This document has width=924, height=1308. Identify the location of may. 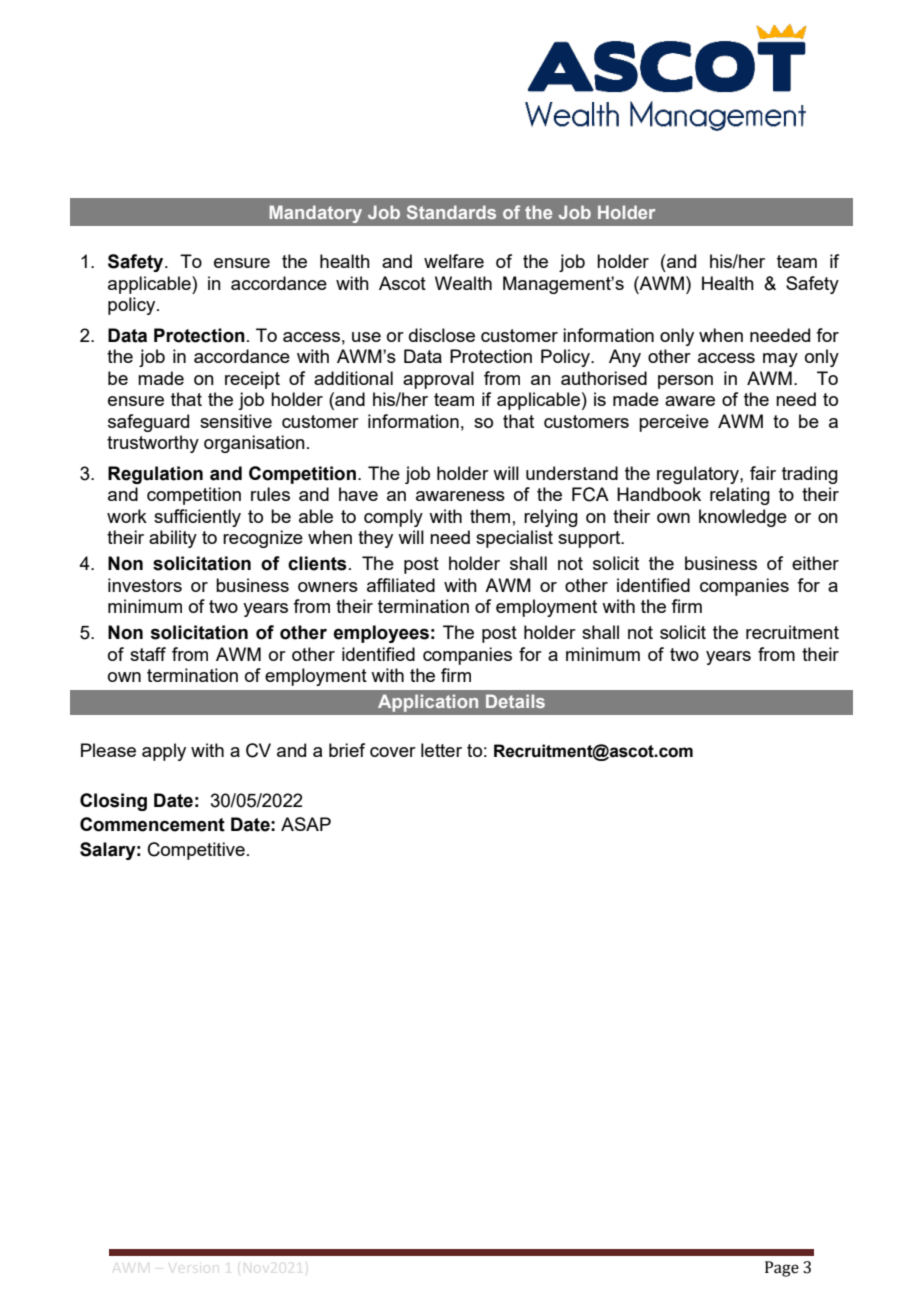
(780, 360).
